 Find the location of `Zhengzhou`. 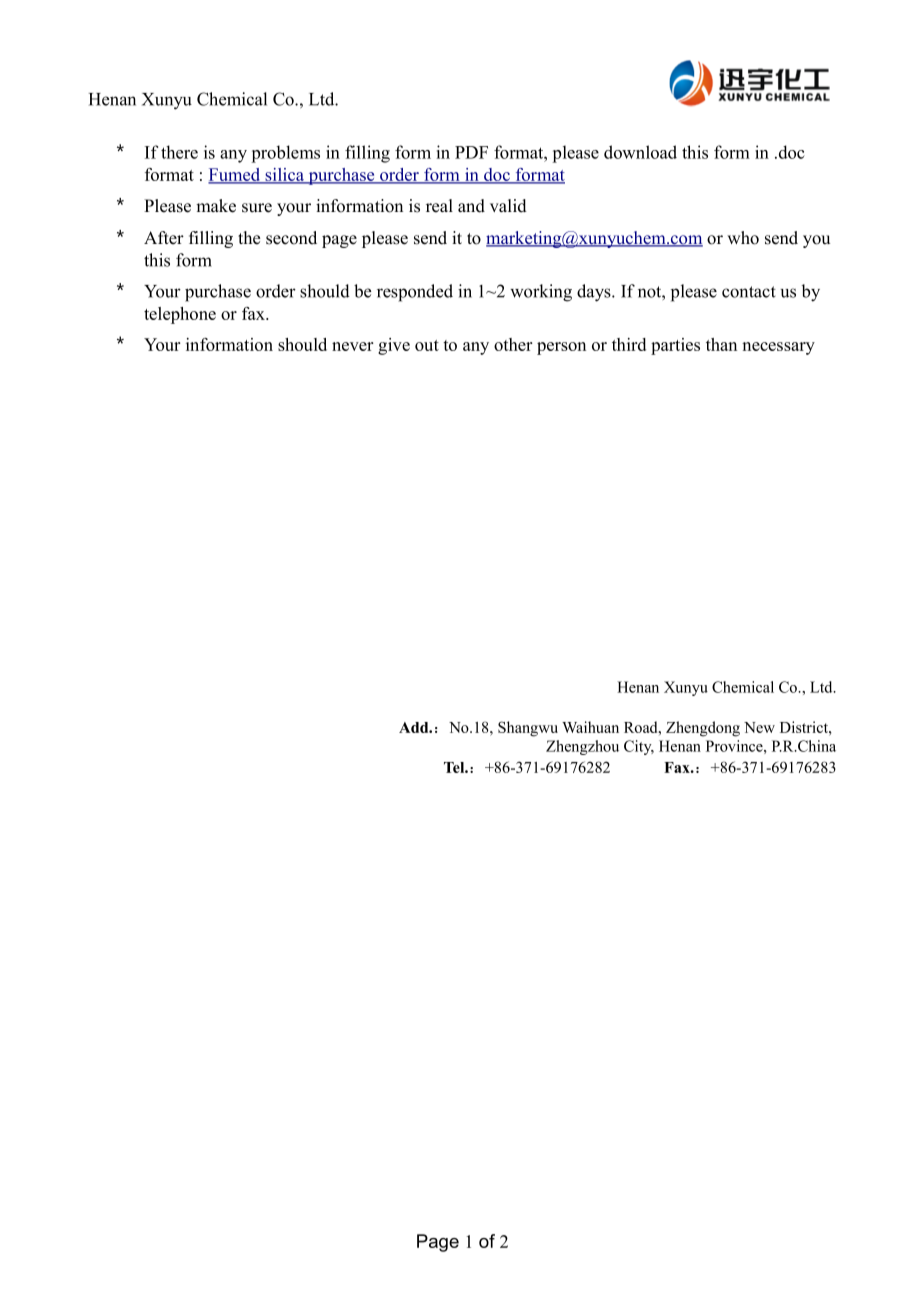

Zhengzhou is located at coordinates (582, 747).
